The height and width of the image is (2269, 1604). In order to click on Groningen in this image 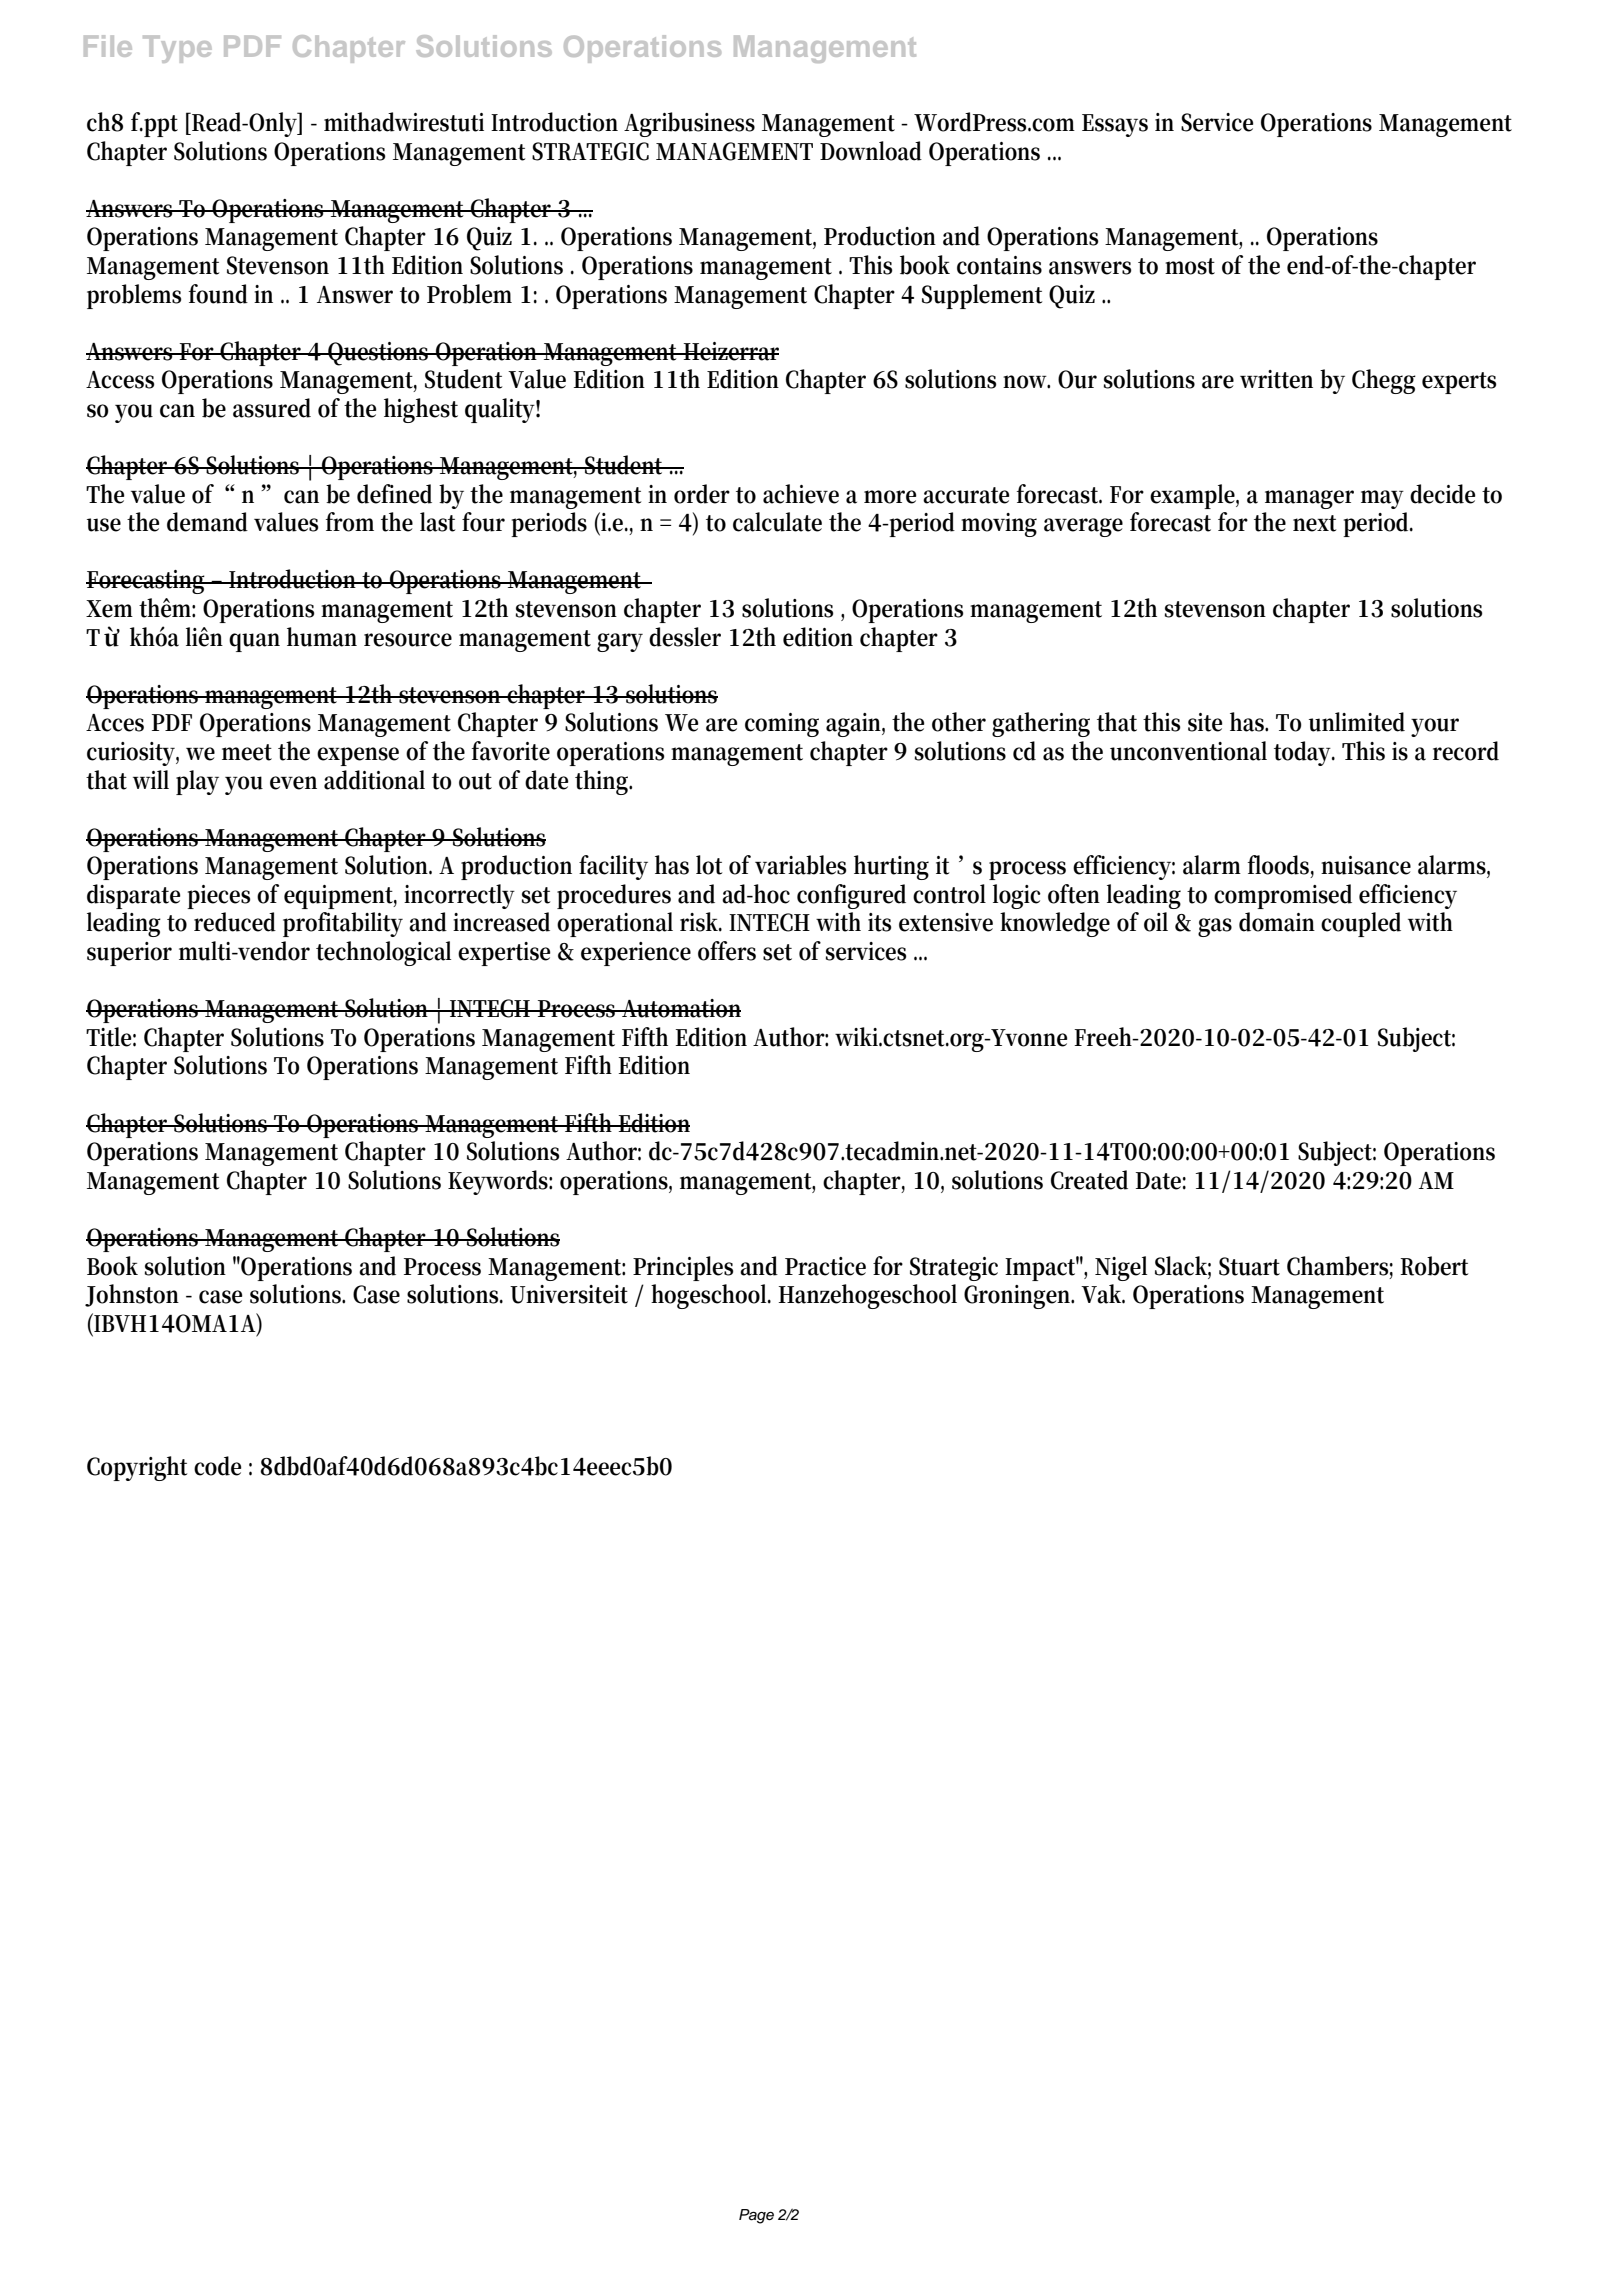, I will do `click(1019, 1297)`.
